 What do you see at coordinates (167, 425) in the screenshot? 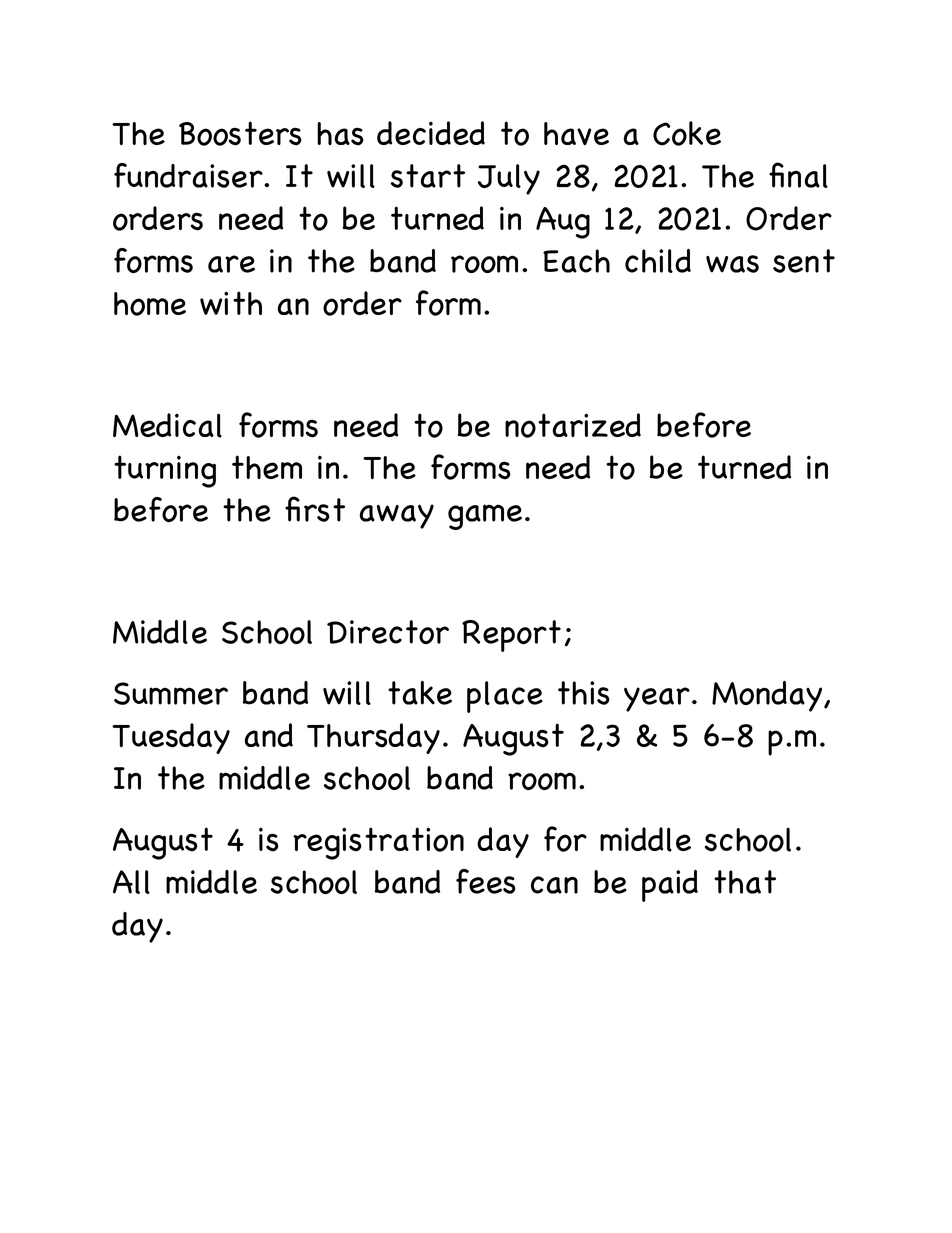
I see `Medical` at bounding box center [167, 425].
